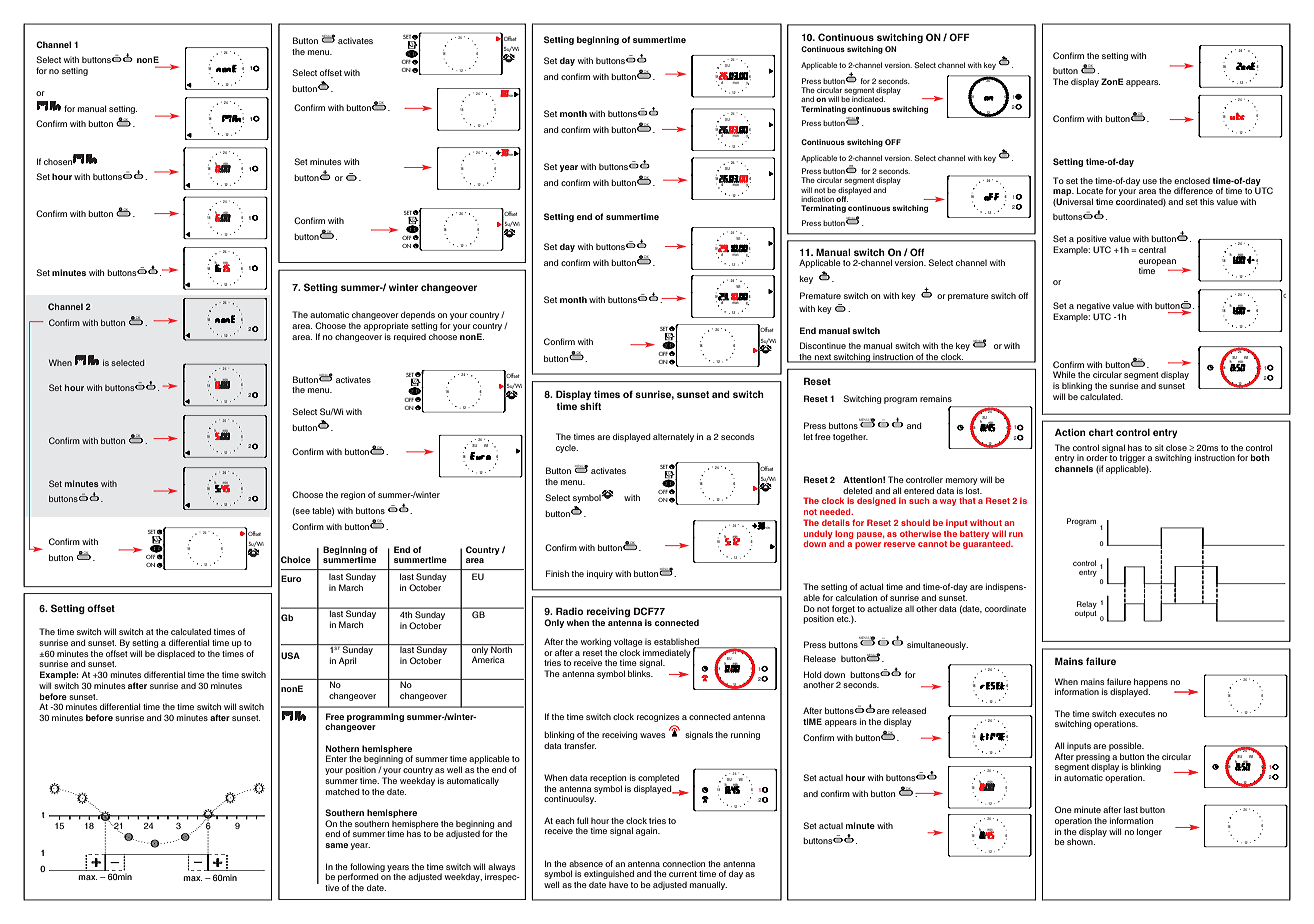 Image resolution: width=1314 pixels, height=924 pixels. What do you see at coordinates (868, 98) in the document?
I see `indicated` at bounding box center [868, 98].
